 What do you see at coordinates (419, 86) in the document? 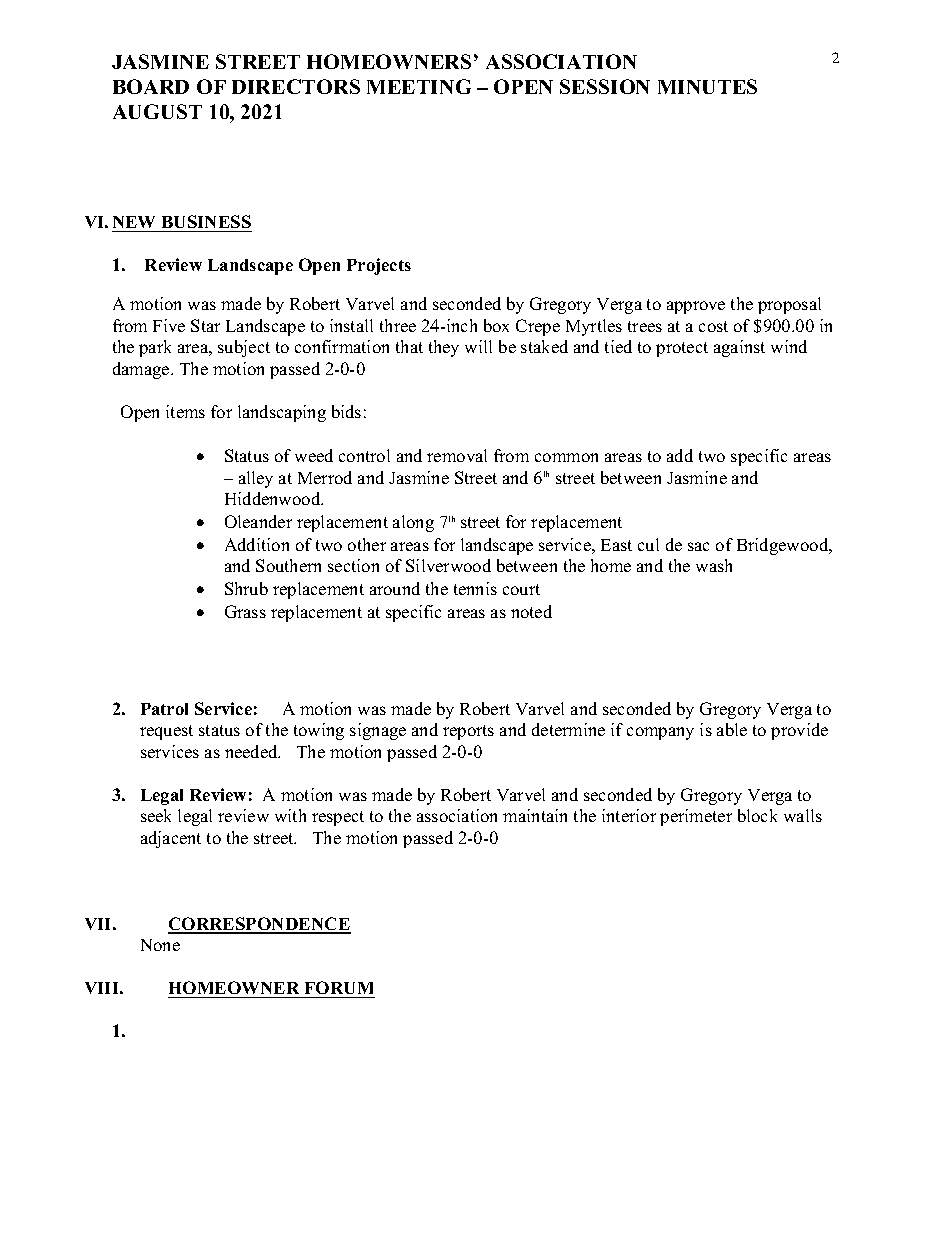
I see `MEETING` at bounding box center [419, 86].
